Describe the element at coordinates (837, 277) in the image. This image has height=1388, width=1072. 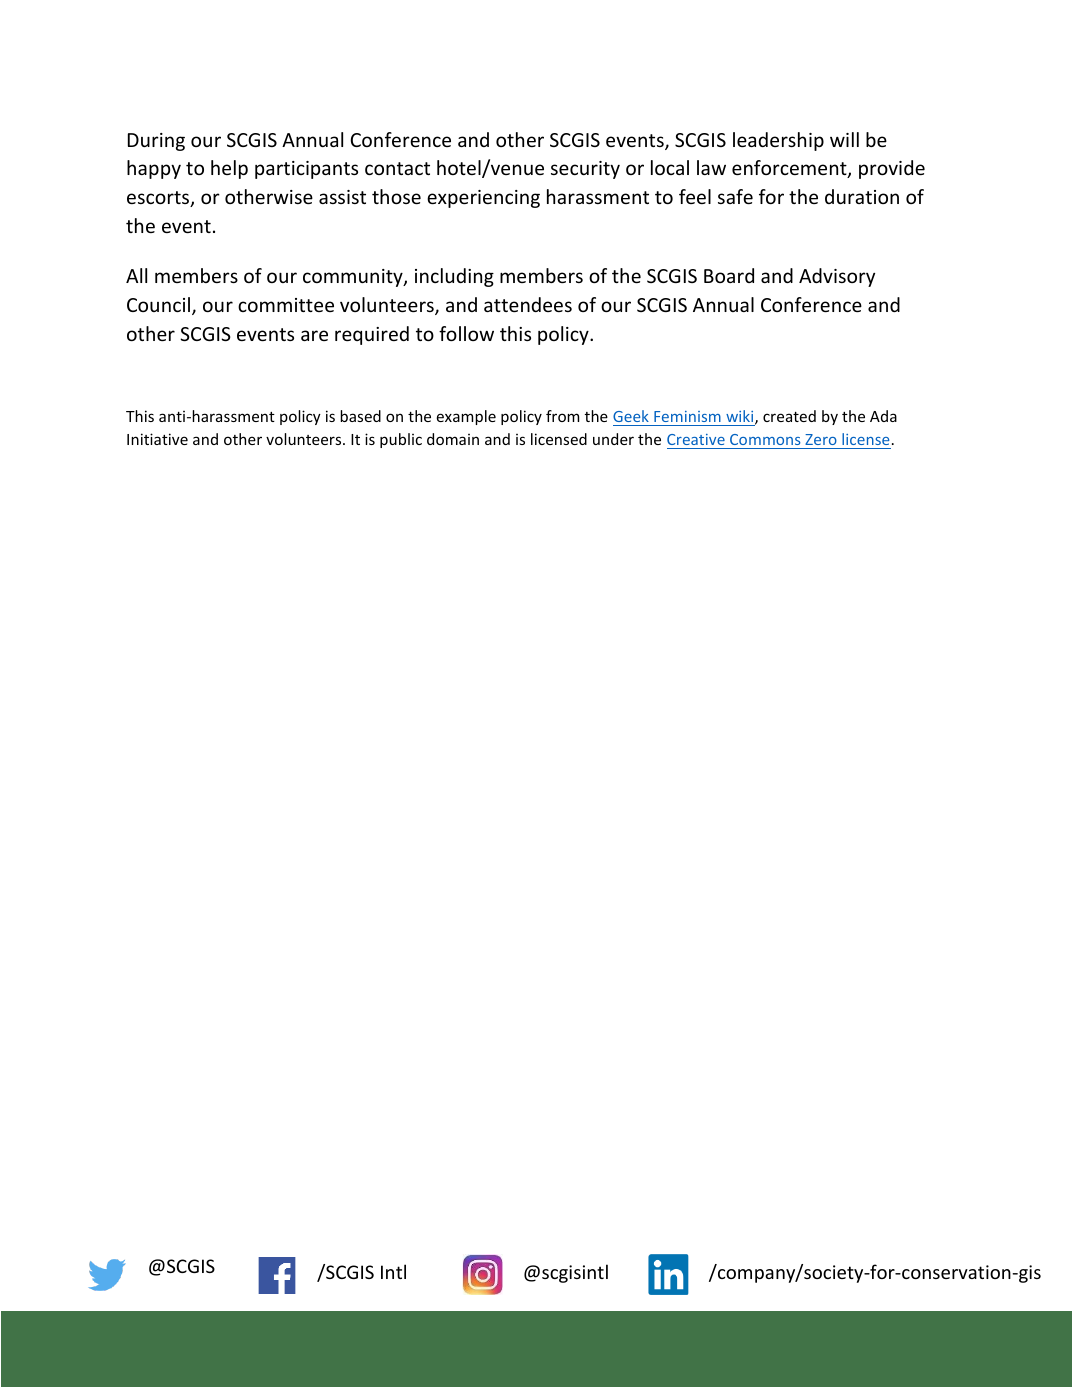
I see `Advisory` at that location.
